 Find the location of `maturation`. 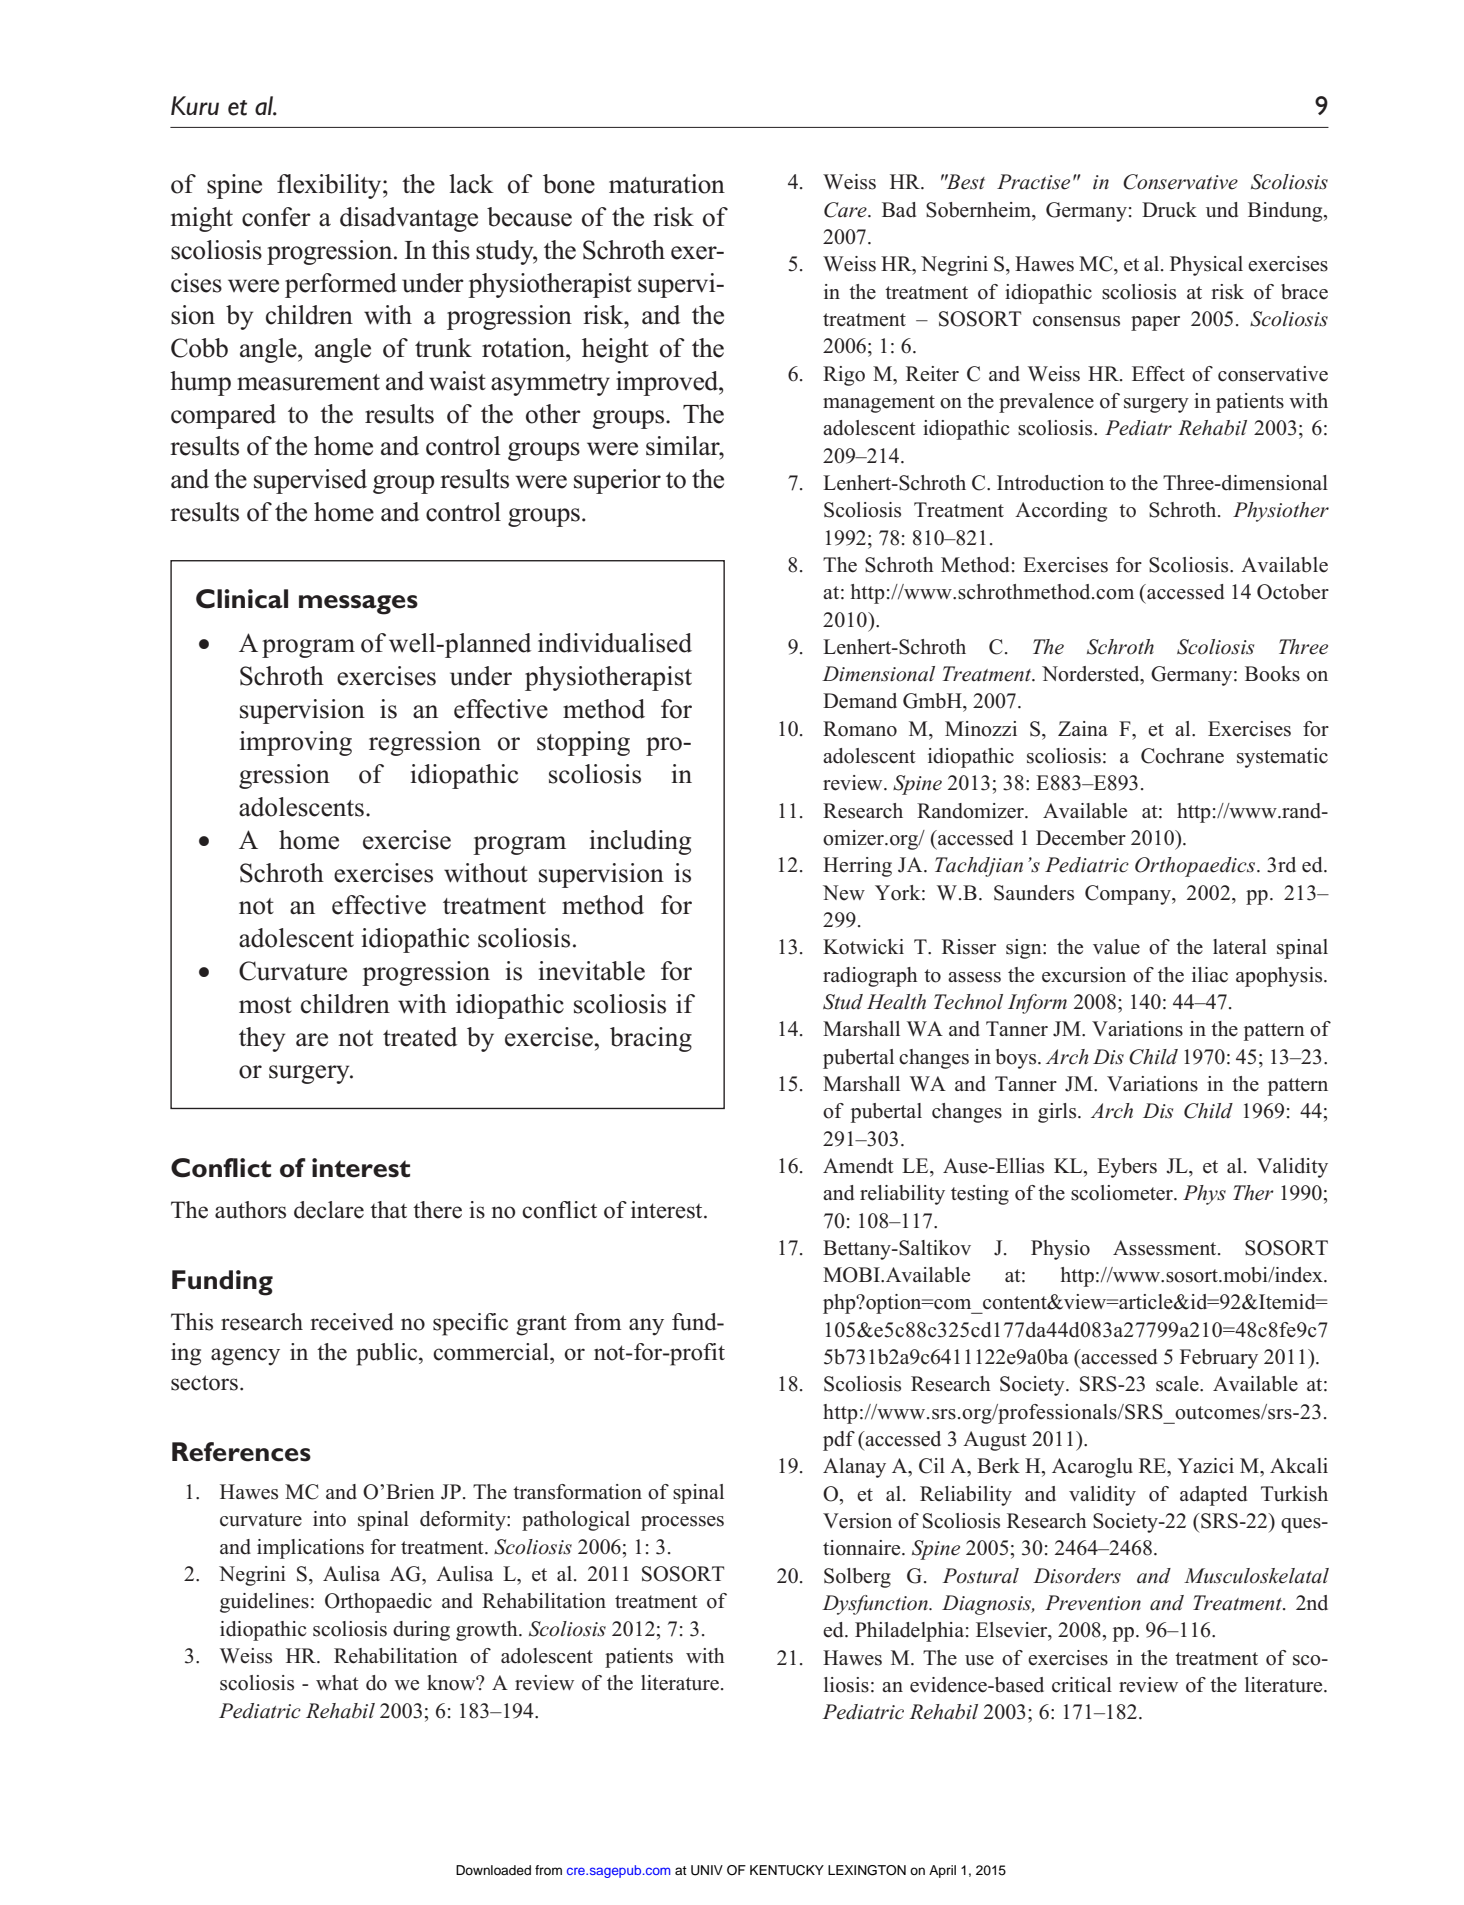

maturation is located at coordinates (667, 184).
